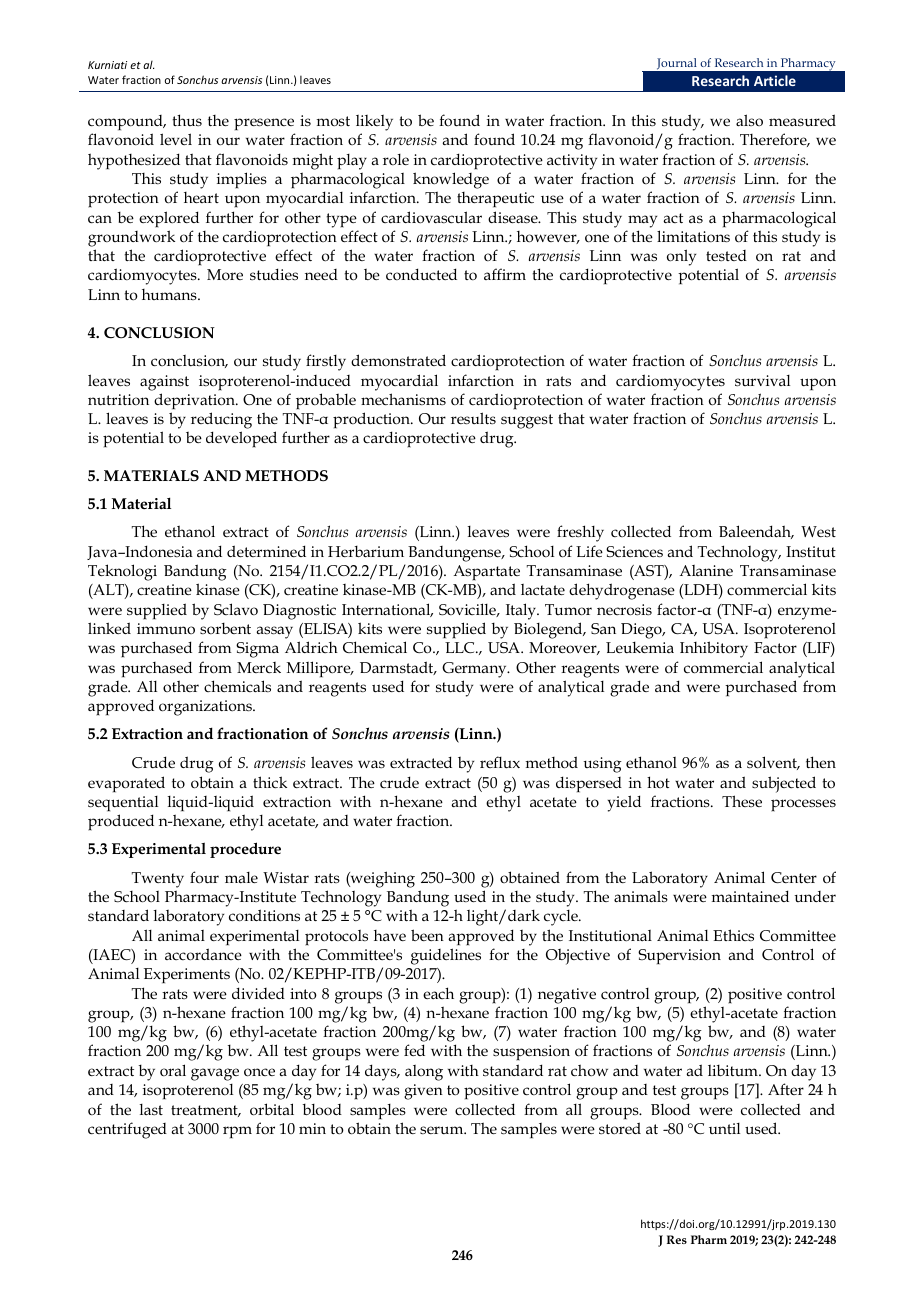  Describe the element at coordinates (204, 877) in the page. I see `four` at that location.
